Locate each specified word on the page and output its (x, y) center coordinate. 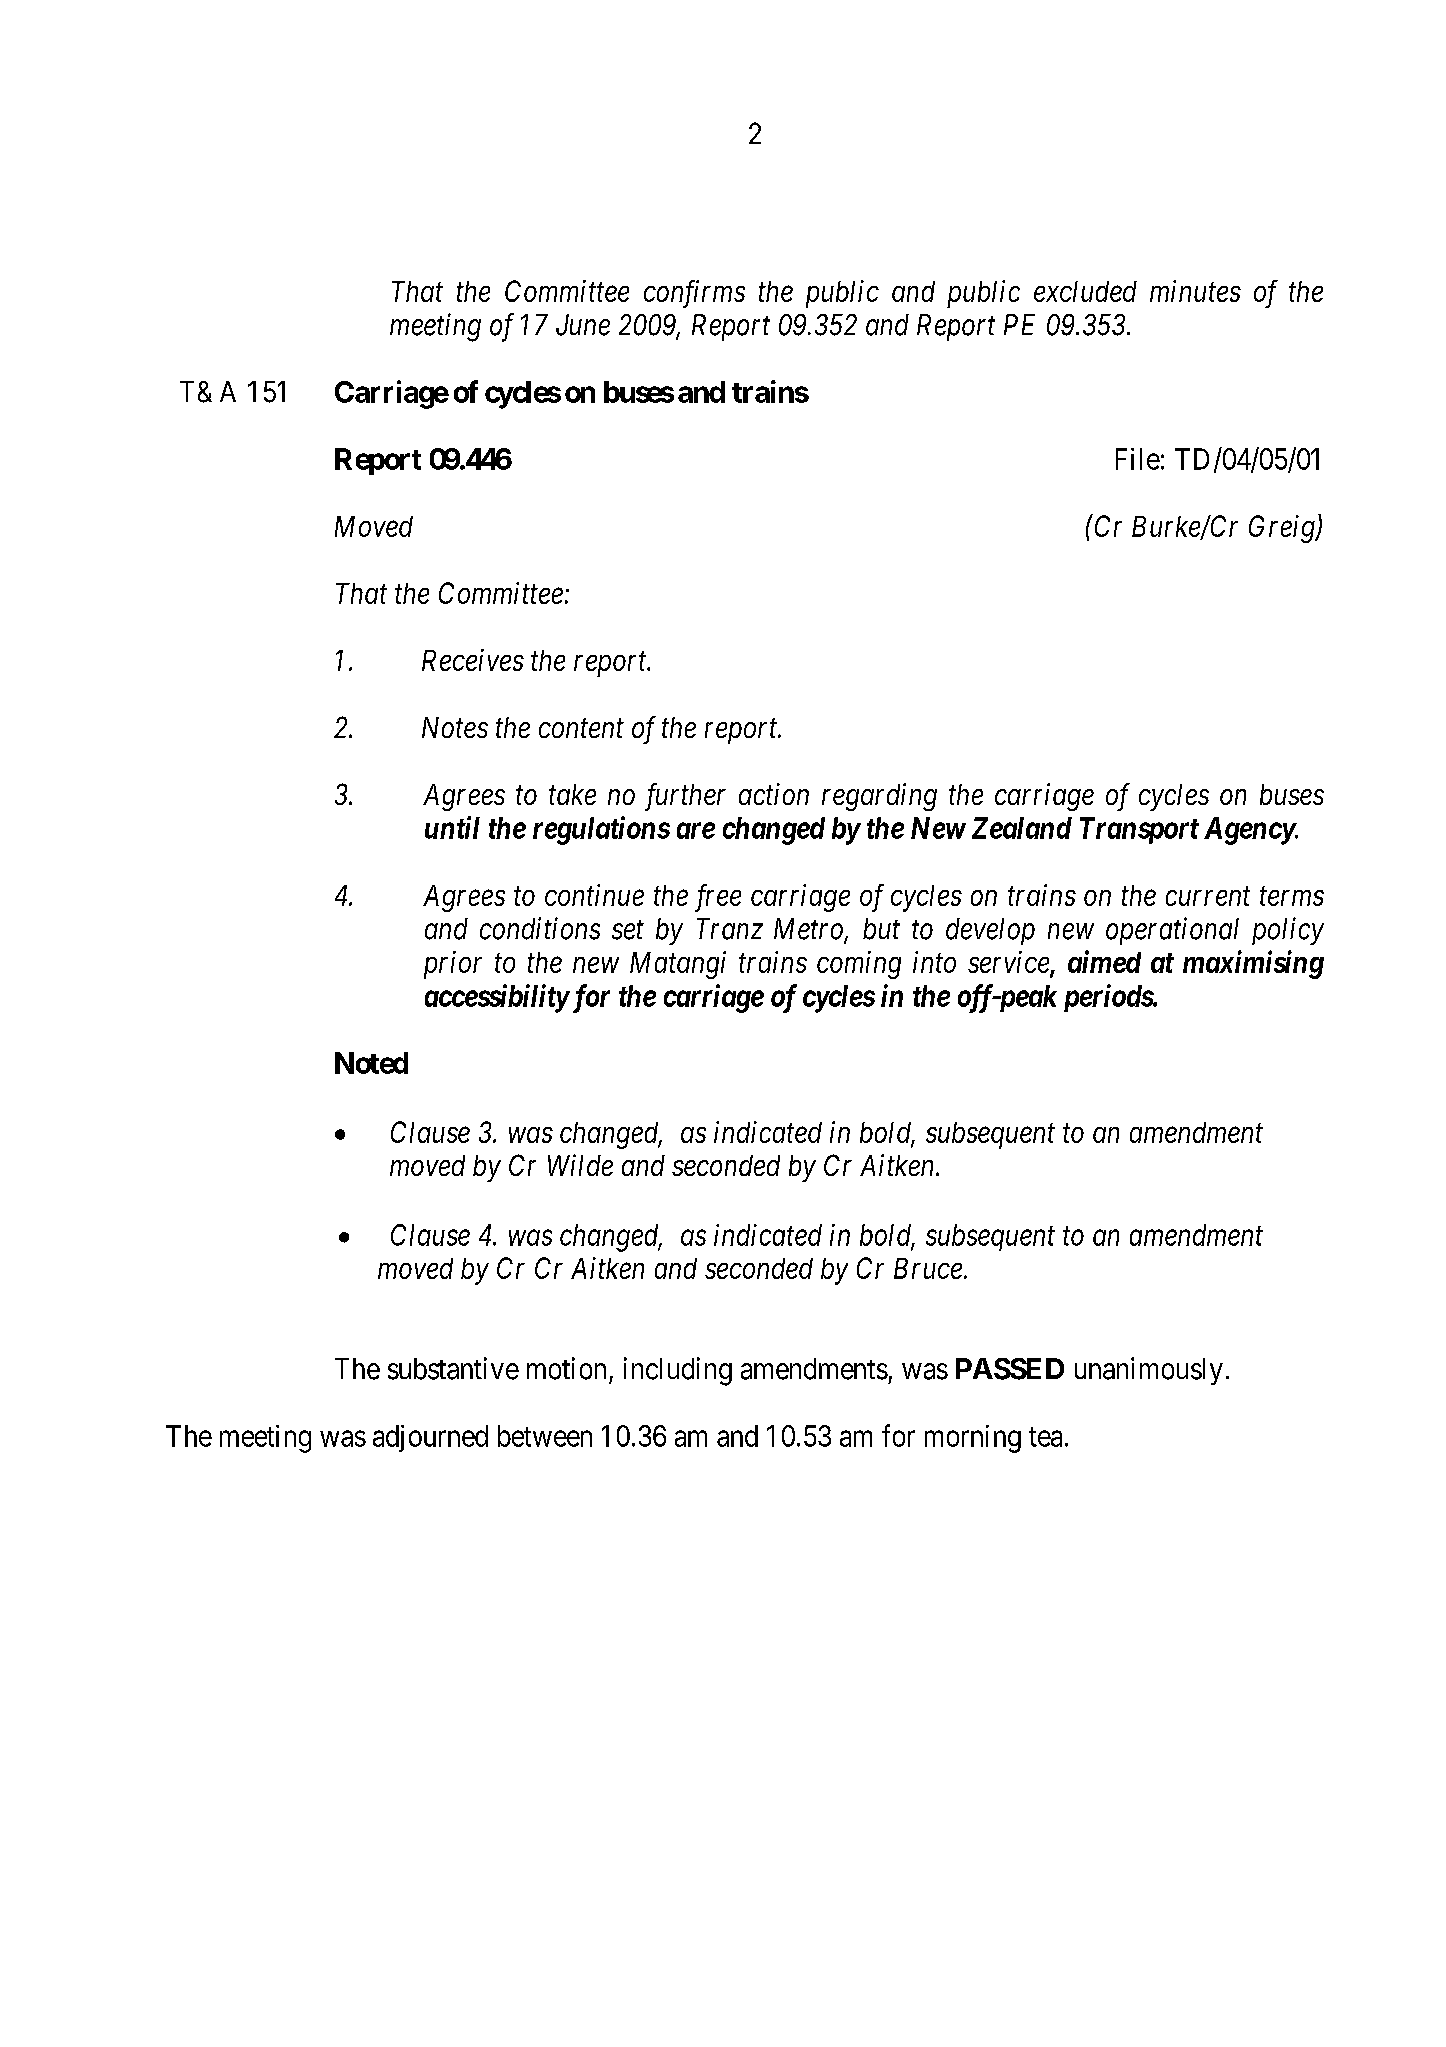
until (452, 827)
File (1138, 459)
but (881, 929)
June (583, 325)
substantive (453, 1368)
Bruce (928, 1268)
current (1208, 896)
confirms (694, 294)
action (774, 794)
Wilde (580, 1165)
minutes (1195, 291)
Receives (473, 660)
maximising (1253, 964)
